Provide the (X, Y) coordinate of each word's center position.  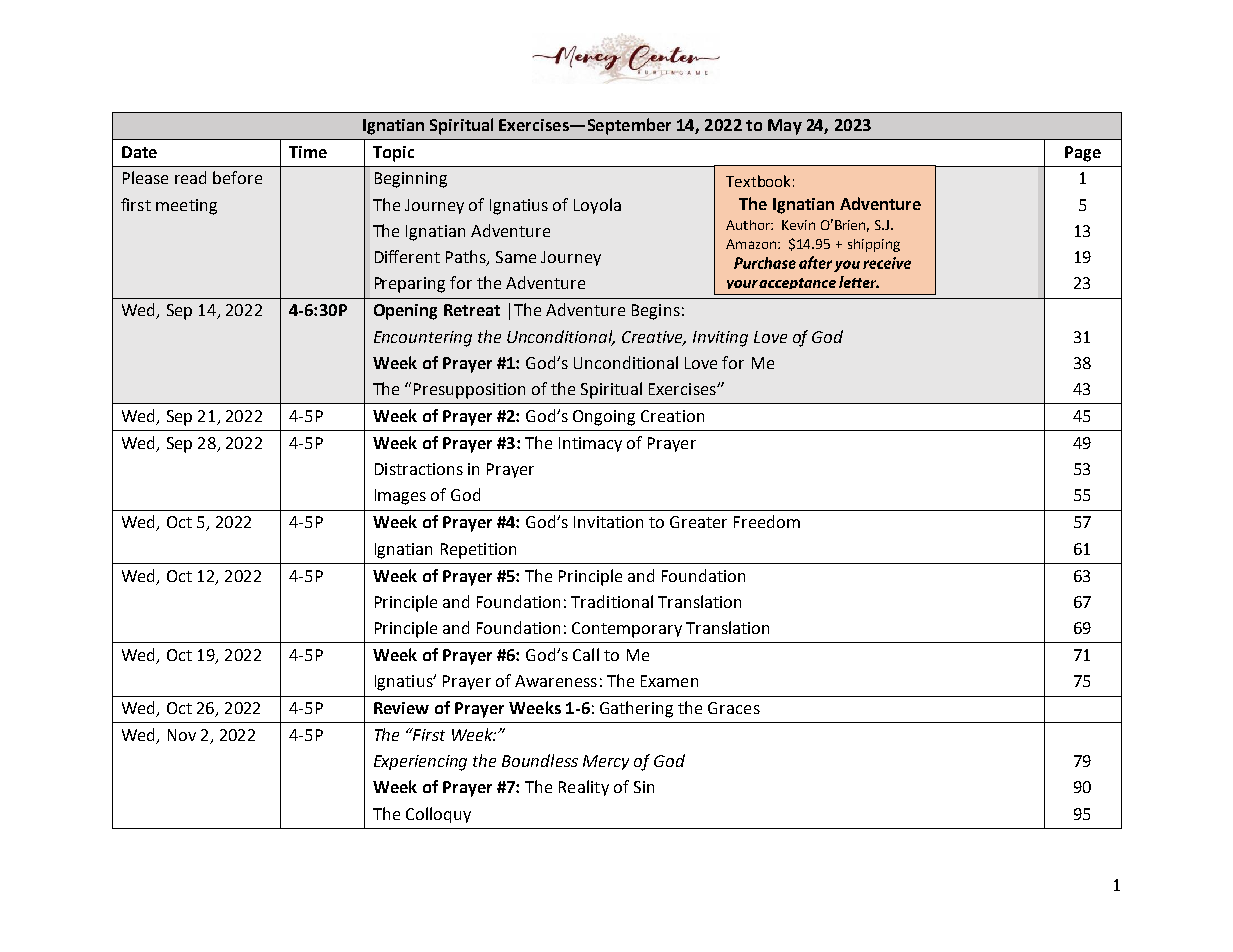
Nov (182, 735)
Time (308, 152)
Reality (584, 788)
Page (1083, 154)
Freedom (767, 521)
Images (400, 497)
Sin (644, 787)
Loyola (597, 206)
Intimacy (590, 444)
